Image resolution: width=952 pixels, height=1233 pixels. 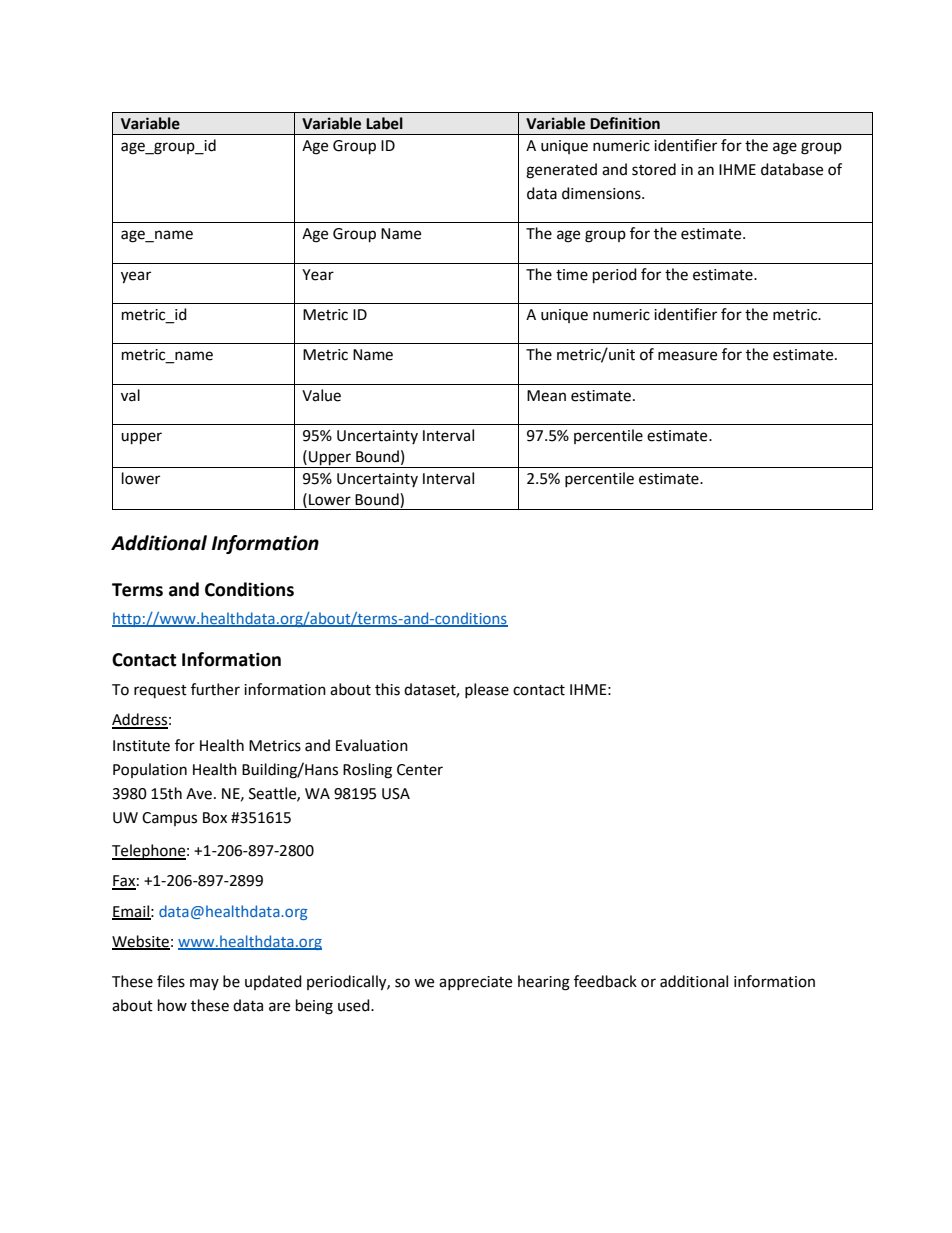 What do you see at coordinates (561, 171) in the document?
I see `generated` at bounding box center [561, 171].
